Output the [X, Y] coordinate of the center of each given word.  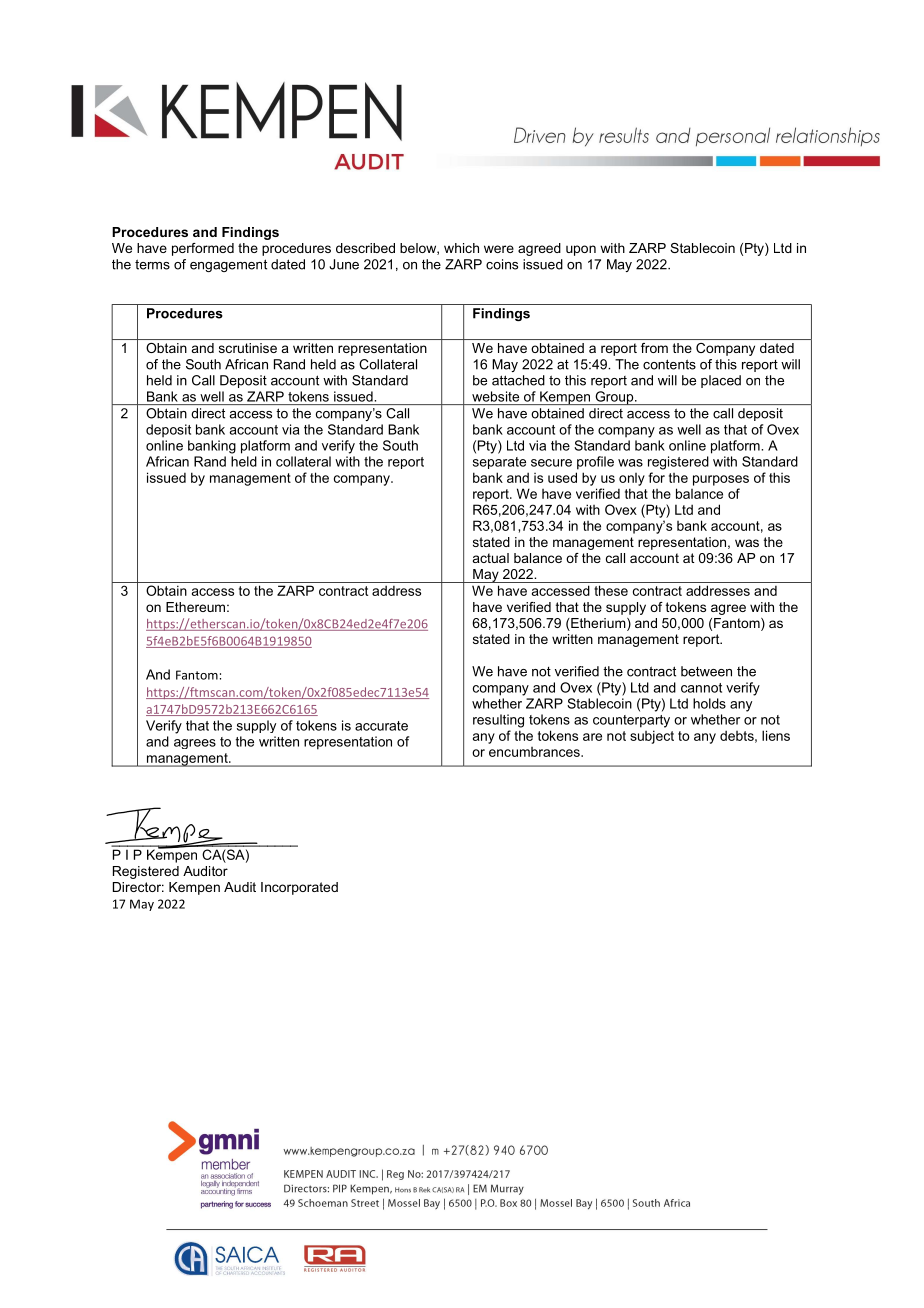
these [611, 590]
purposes [721, 480]
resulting [498, 721]
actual [491, 558]
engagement [228, 265]
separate [499, 463]
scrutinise [248, 348]
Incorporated [299, 888]
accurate [381, 726]
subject [652, 737]
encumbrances [535, 752]
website [495, 396]
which [461, 248]
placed [721, 381]
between [706, 671]
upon [581, 250]
